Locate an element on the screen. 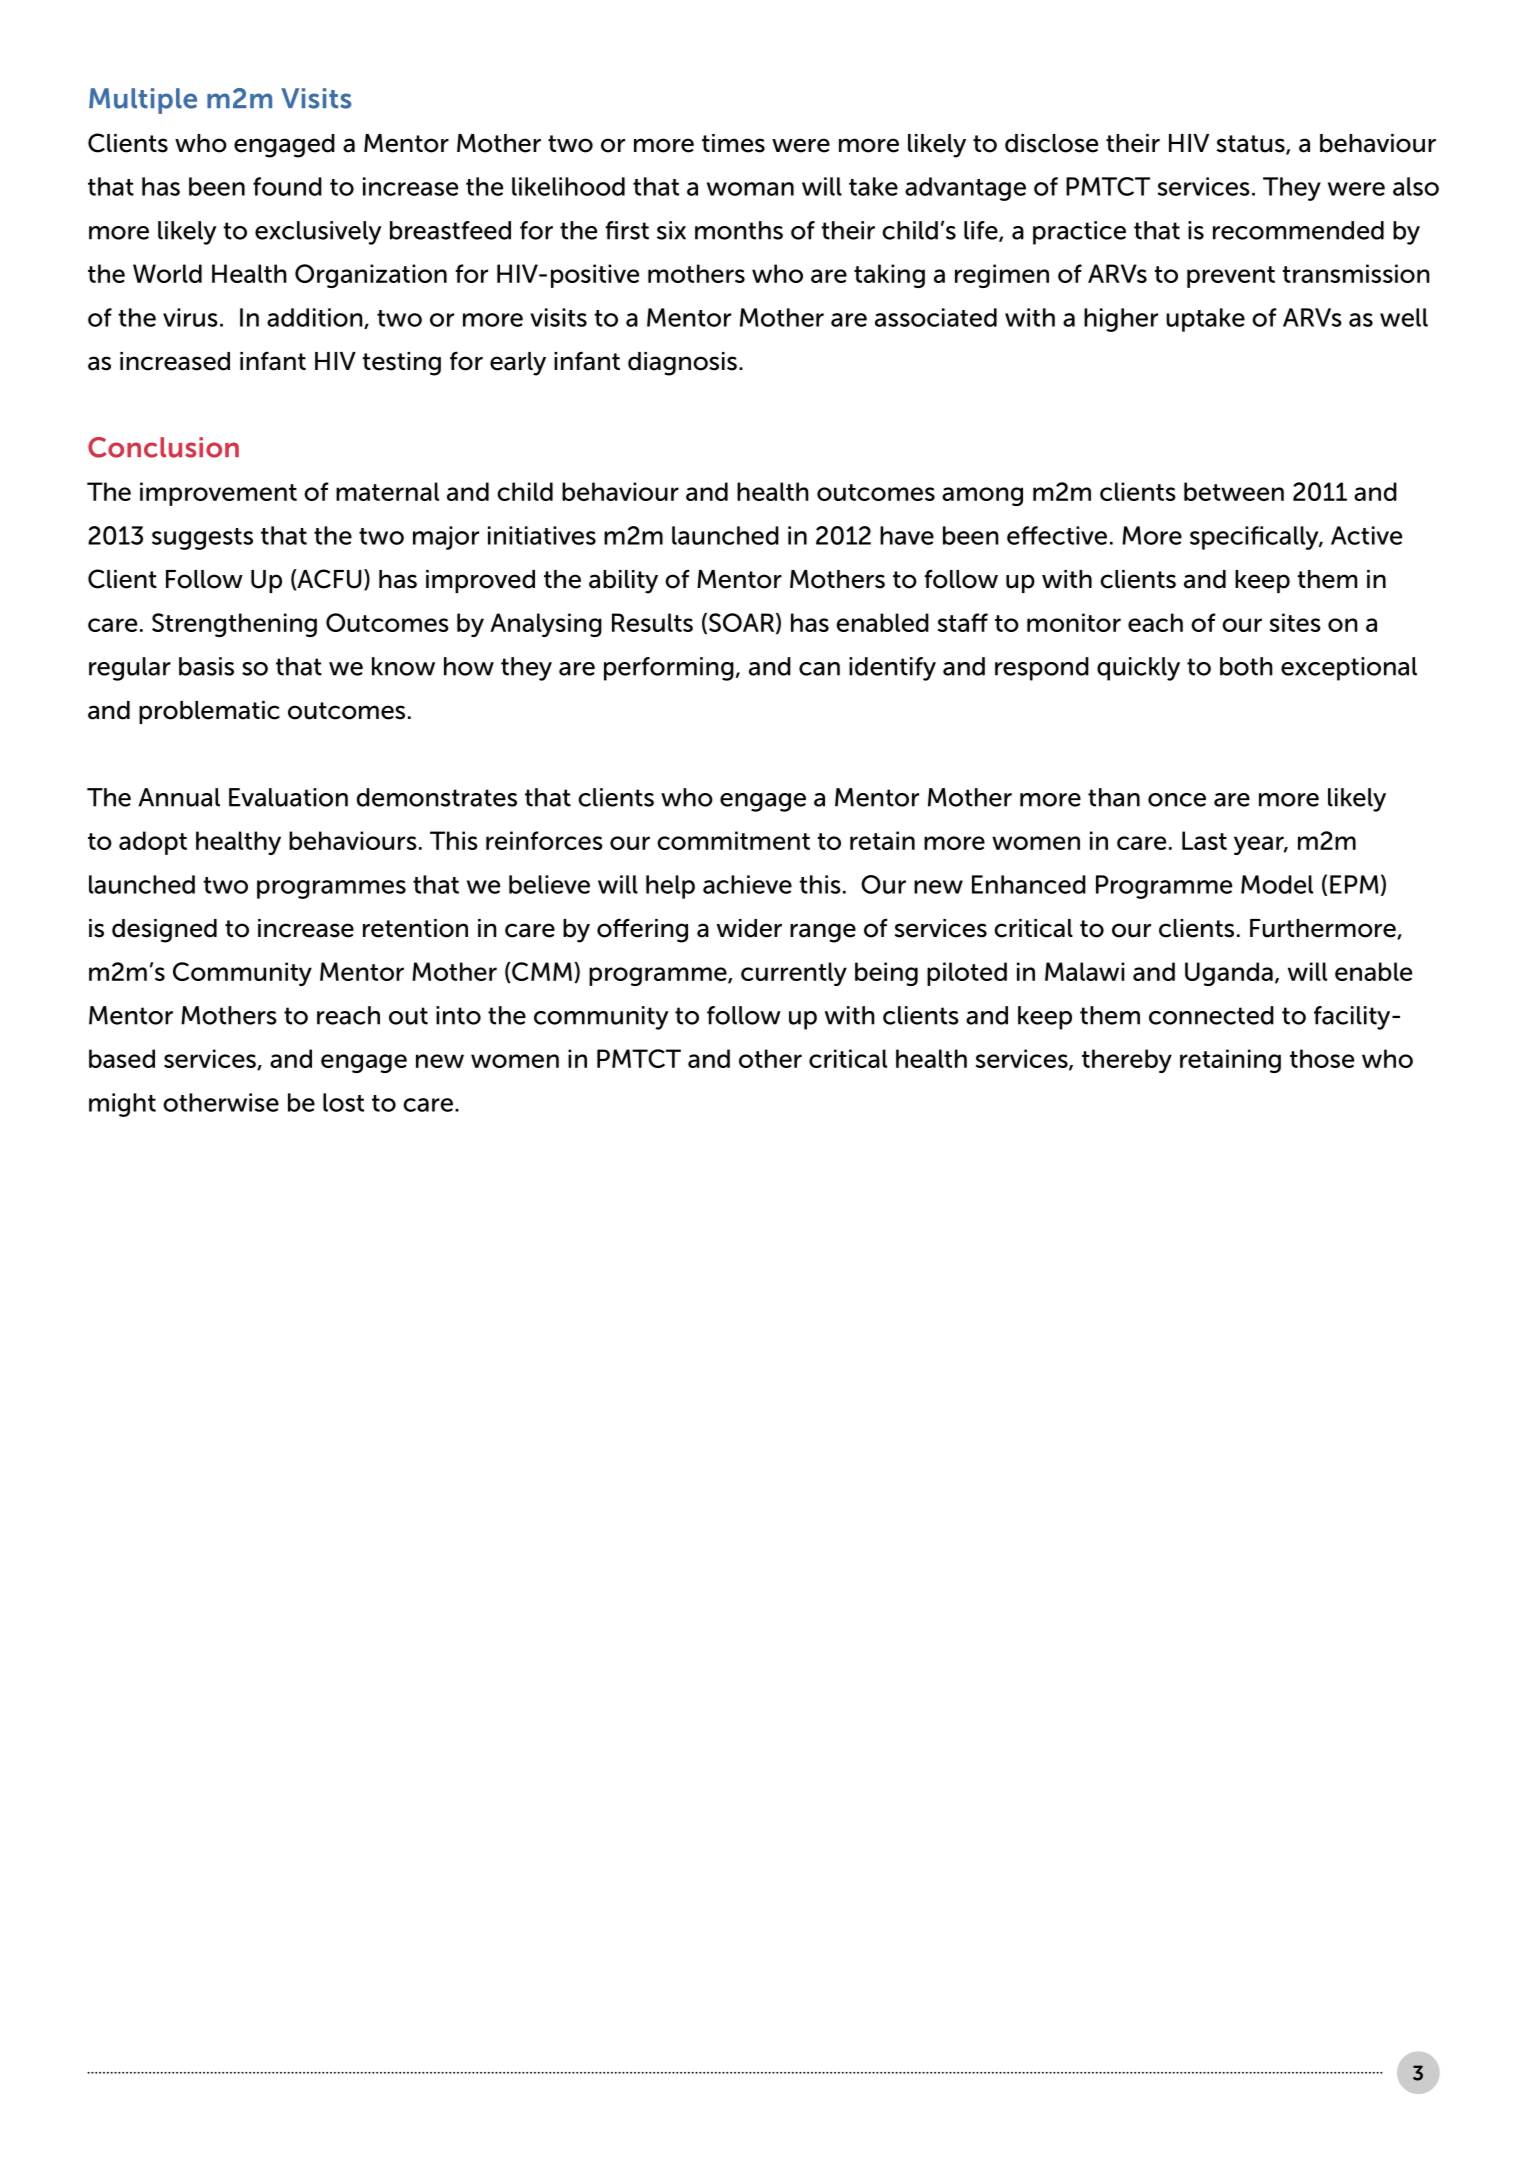  found is located at coordinates (287, 186).
